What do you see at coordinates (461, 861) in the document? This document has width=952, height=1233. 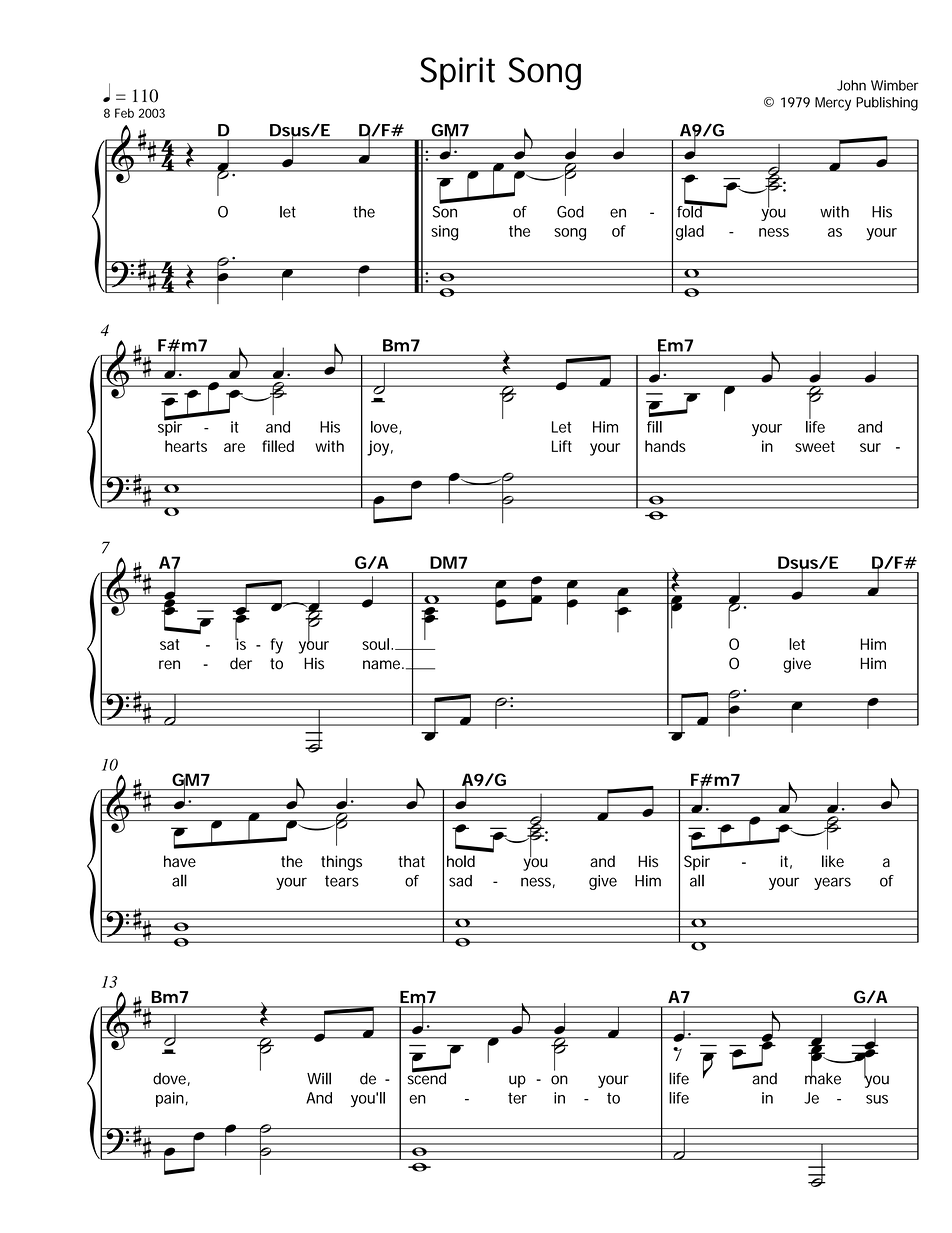 I see `hold` at bounding box center [461, 861].
